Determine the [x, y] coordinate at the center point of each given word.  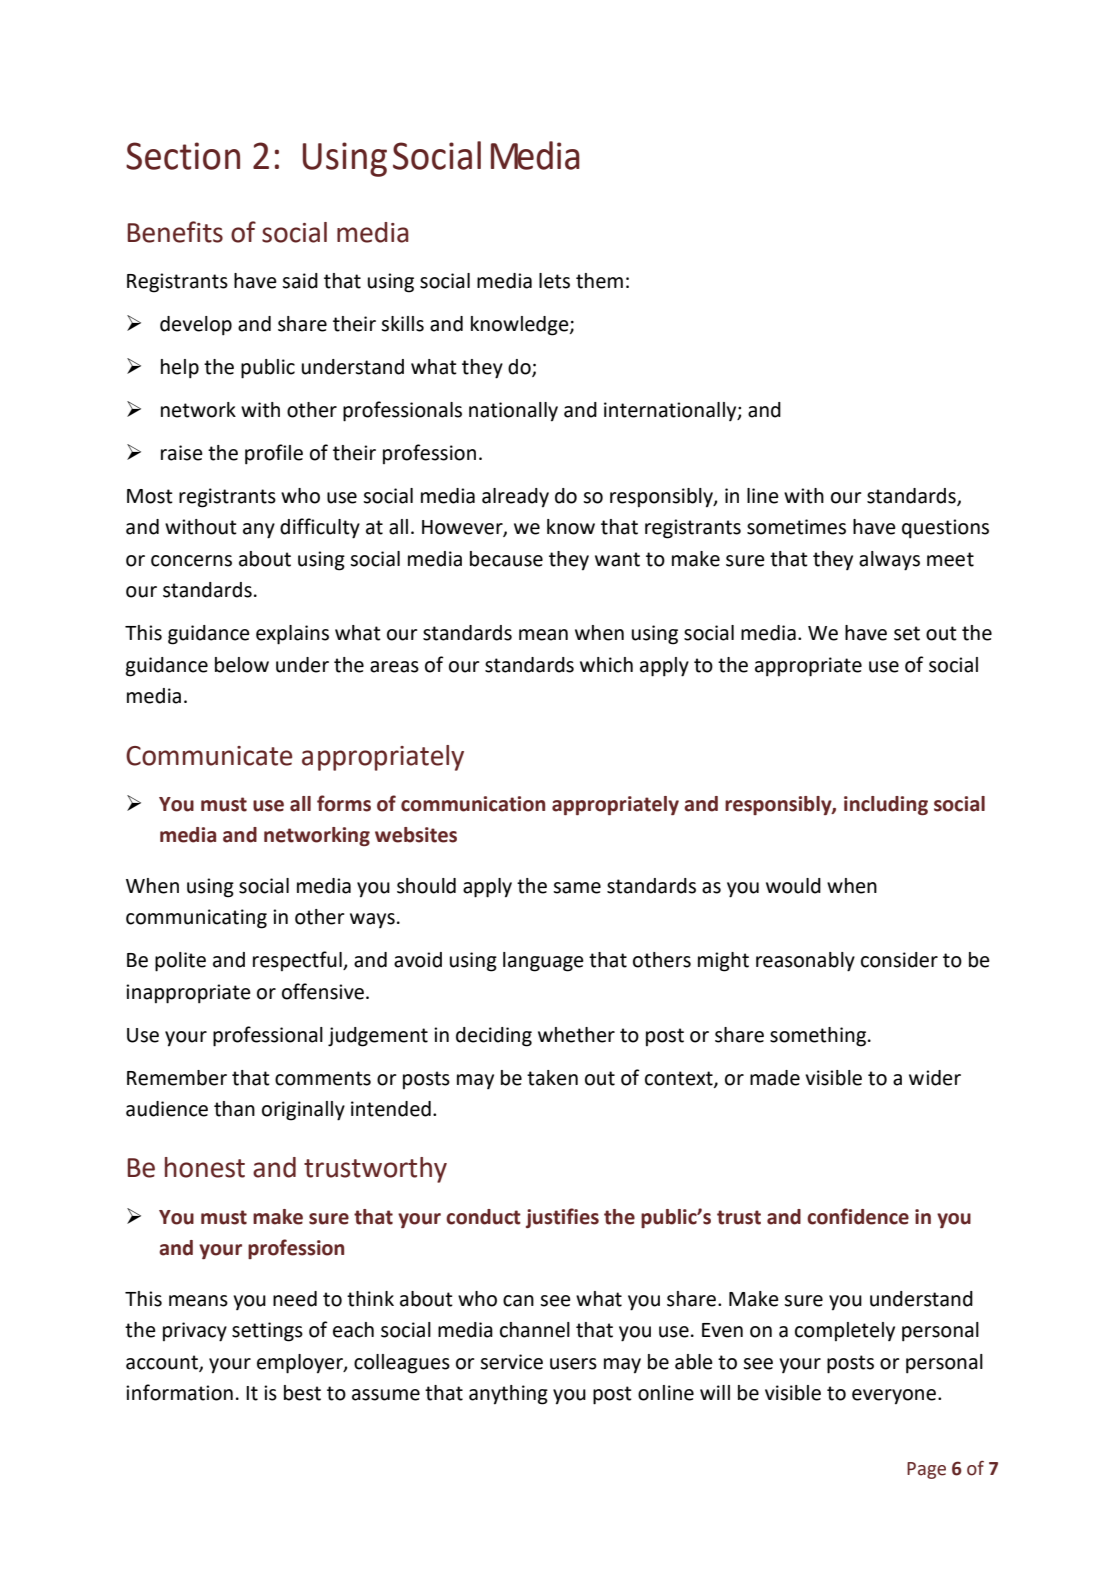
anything [508, 1395]
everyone [894, 1397]
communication [473, 804]
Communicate [209, 756]
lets [554, 281]
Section [183, 156]
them [599, 281]
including [886, 805]
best [302, 1393]
